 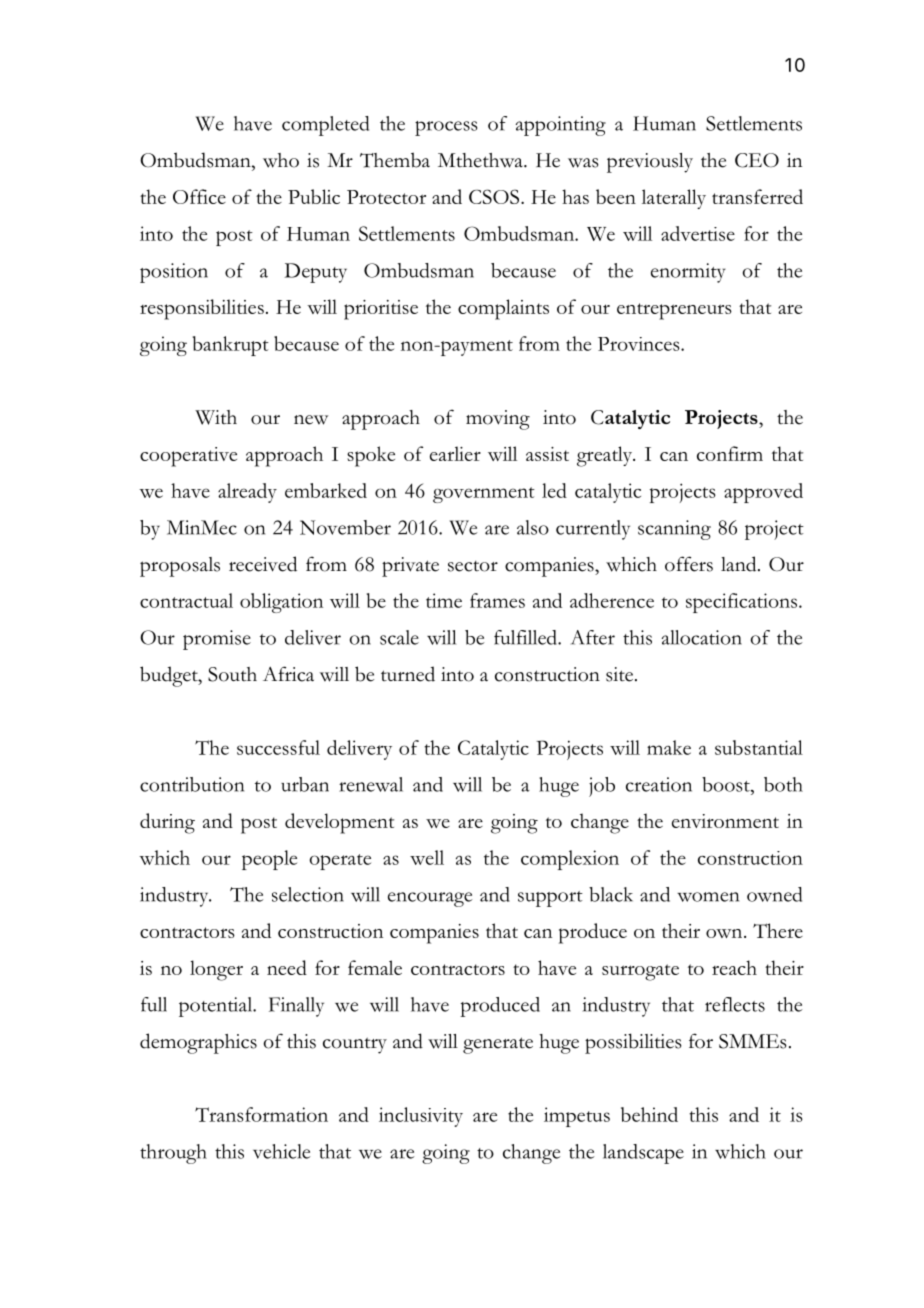 What do you see at coordinates (269, 860) in the image?
I see `people` at bounding box center [269, 860].
